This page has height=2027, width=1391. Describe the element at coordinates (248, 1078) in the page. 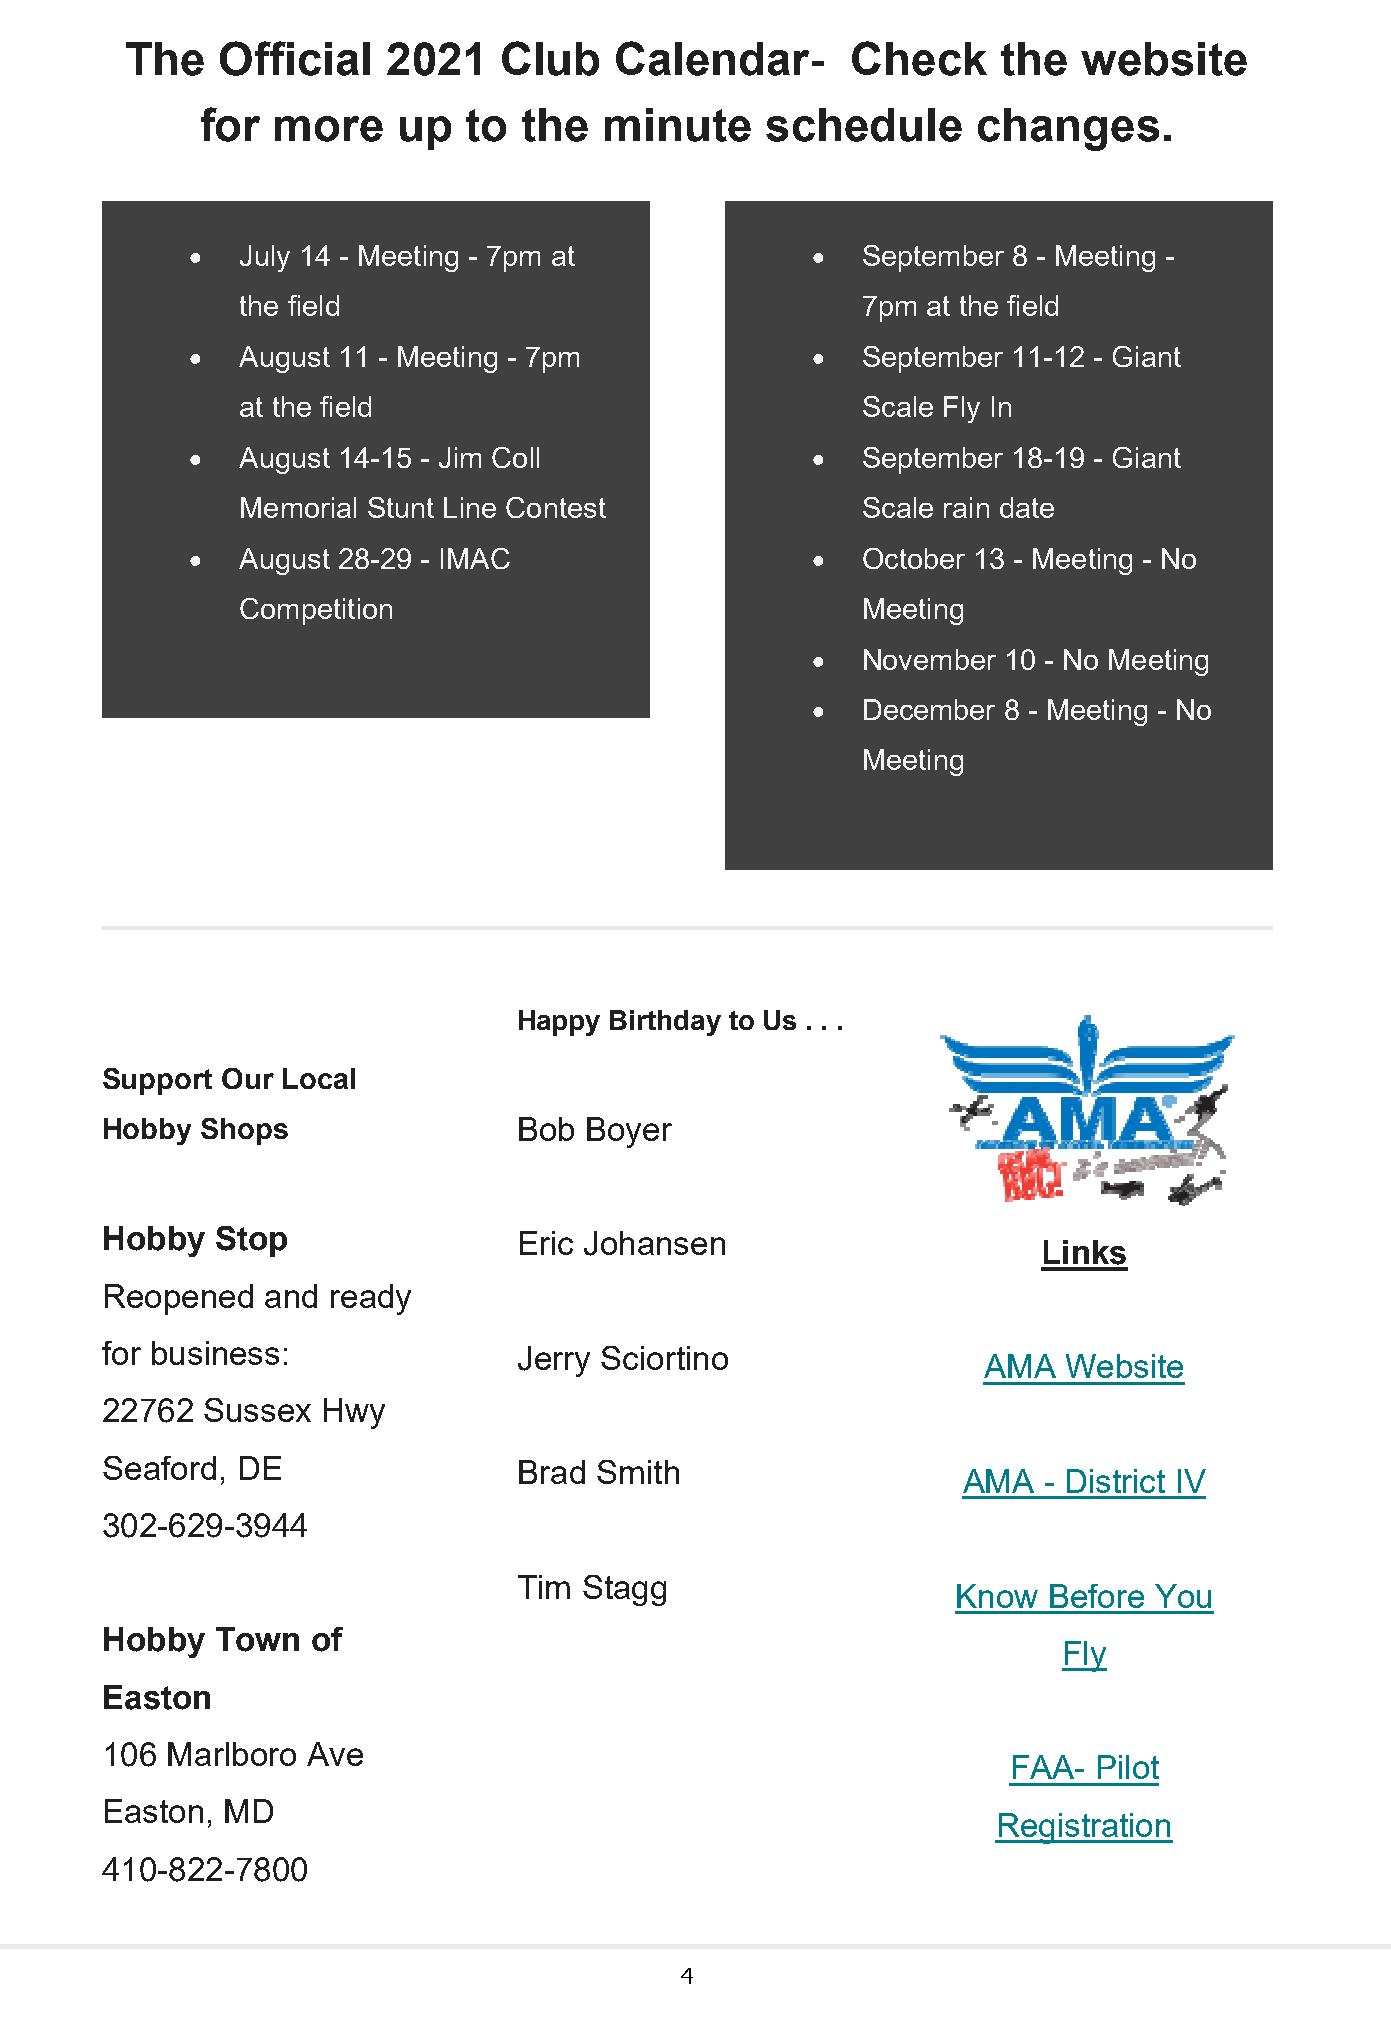

I see `Our` at that location.
